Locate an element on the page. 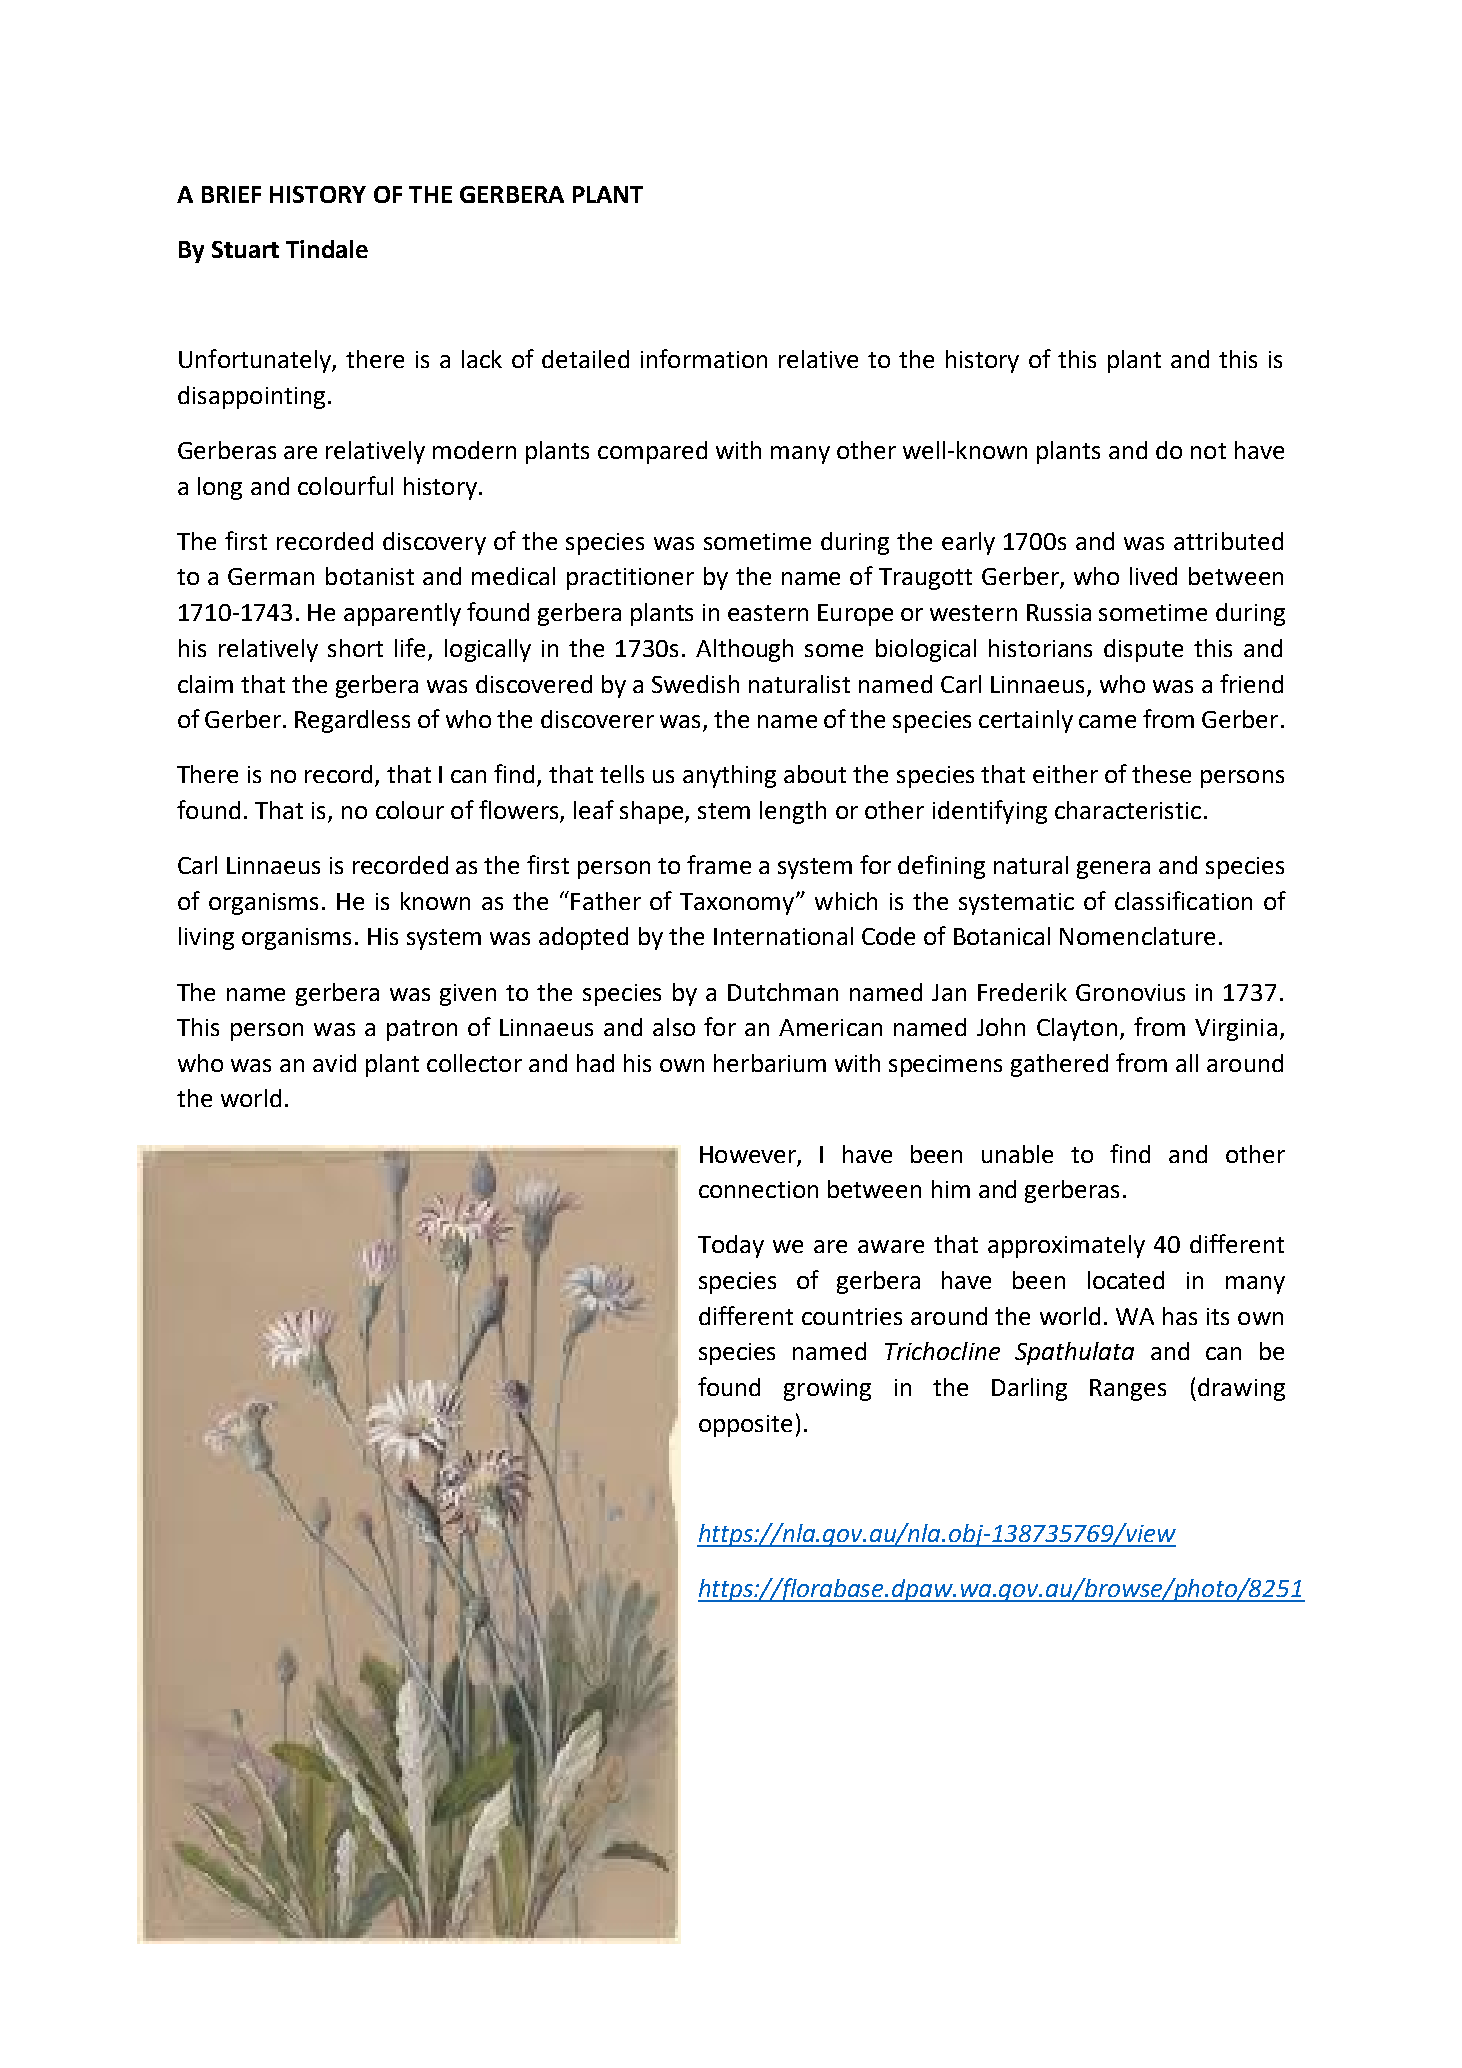 Image resolution: width=1462 pixels, height=2068 pixels. came is located at coordinates (1107, 721).
